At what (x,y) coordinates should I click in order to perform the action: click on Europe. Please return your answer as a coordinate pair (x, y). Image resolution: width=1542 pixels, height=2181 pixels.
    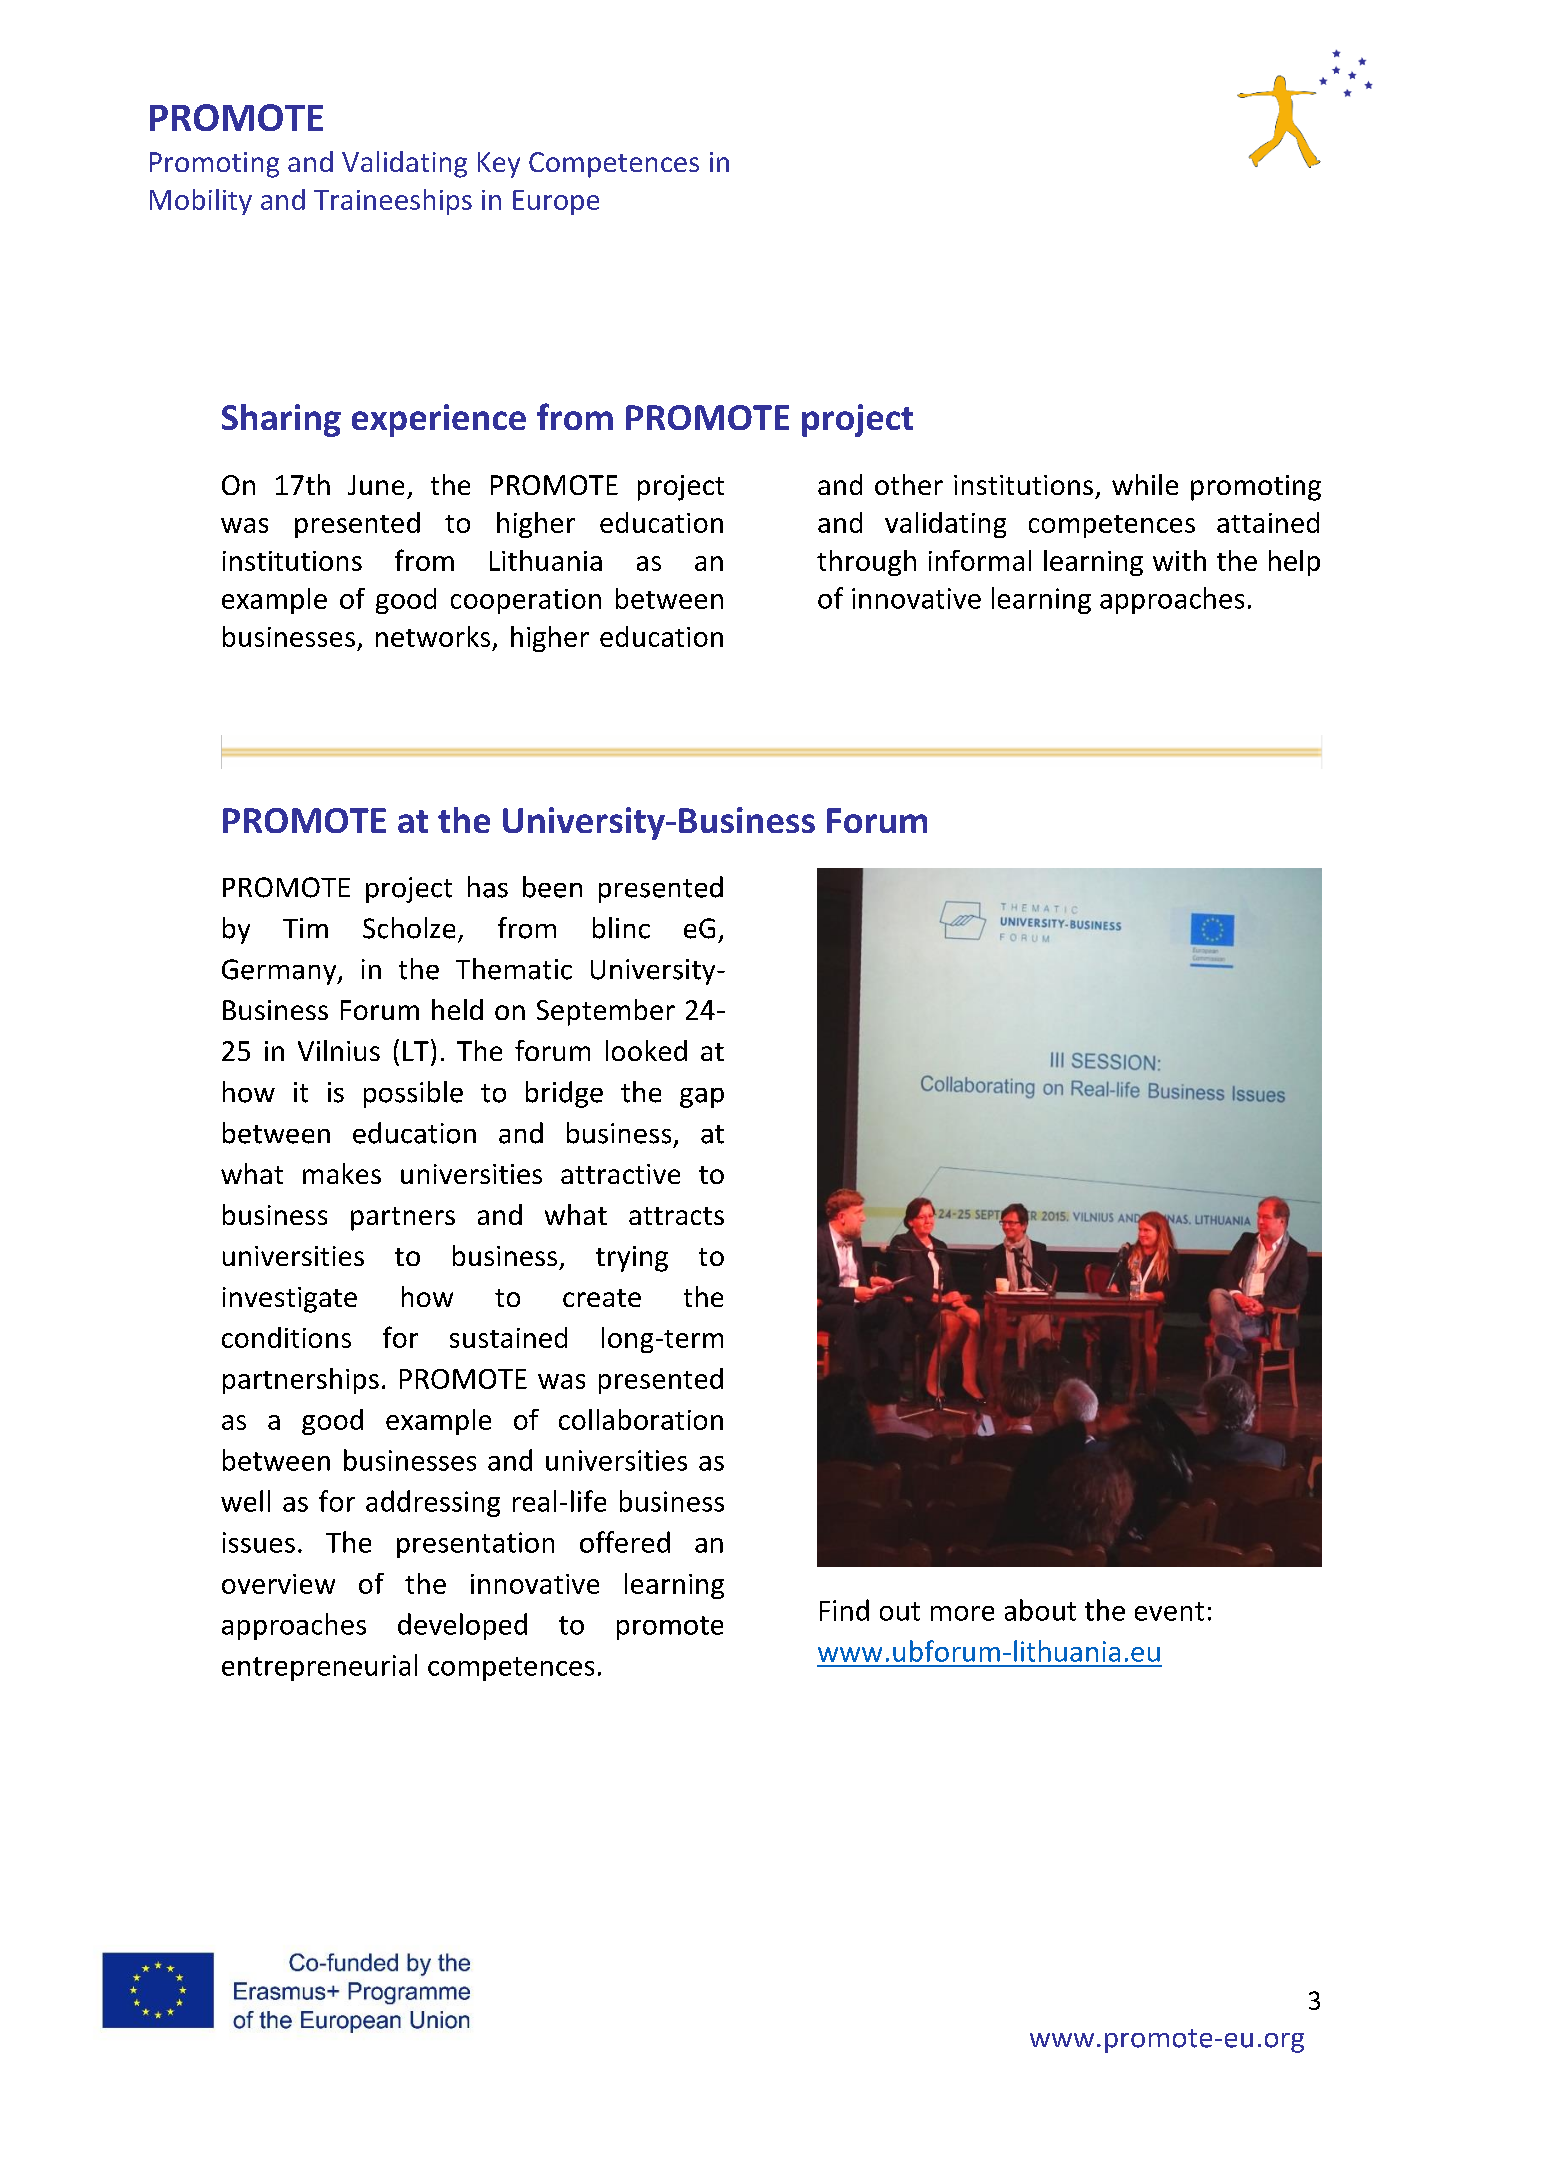
    Looking at the image, I should click on (556, 202).
